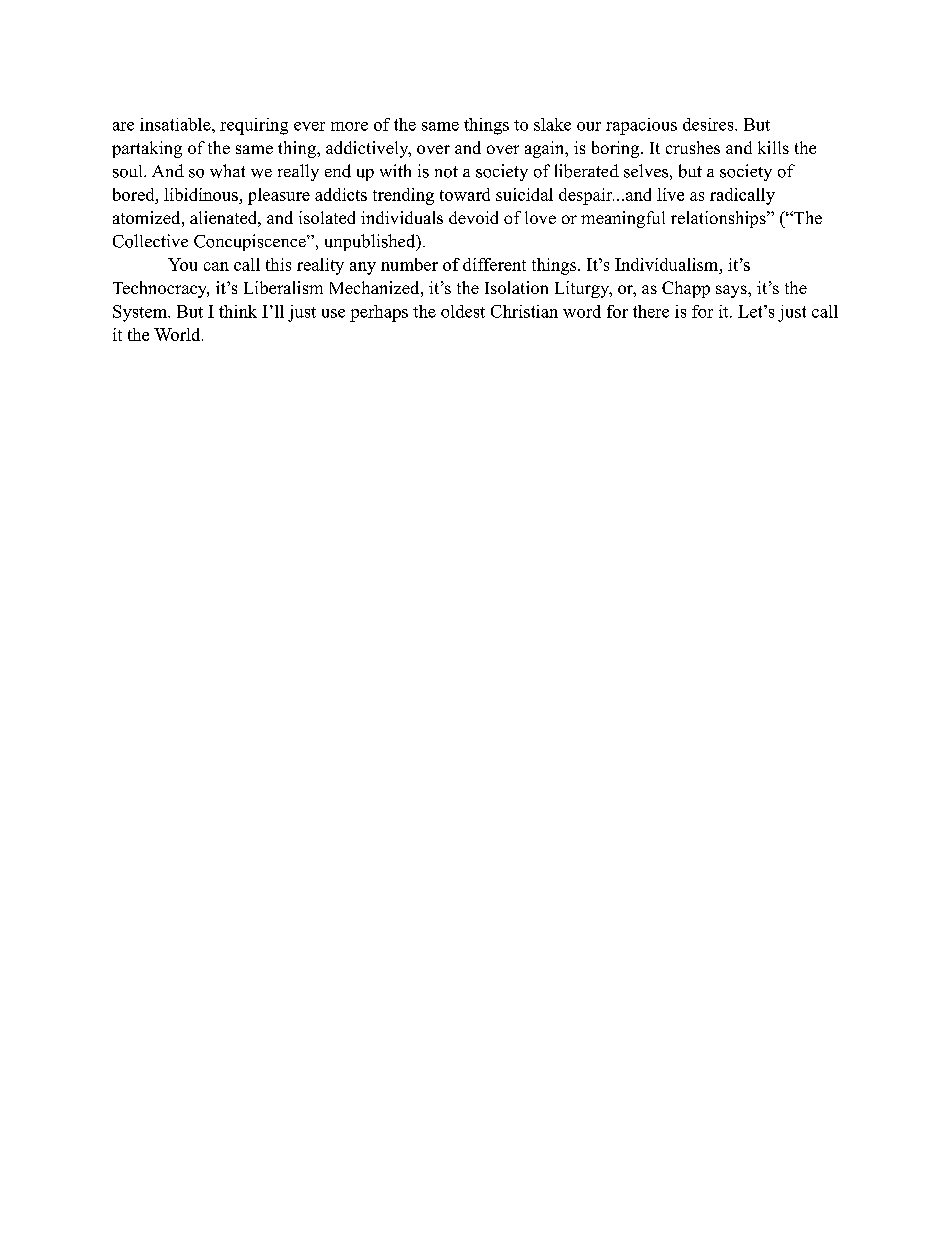 The width and height of the screenshot is (952, 1233). What do you see at coordinates (178, 334) in the screenshot?
I see `World` at bounding box center [178, 334].
